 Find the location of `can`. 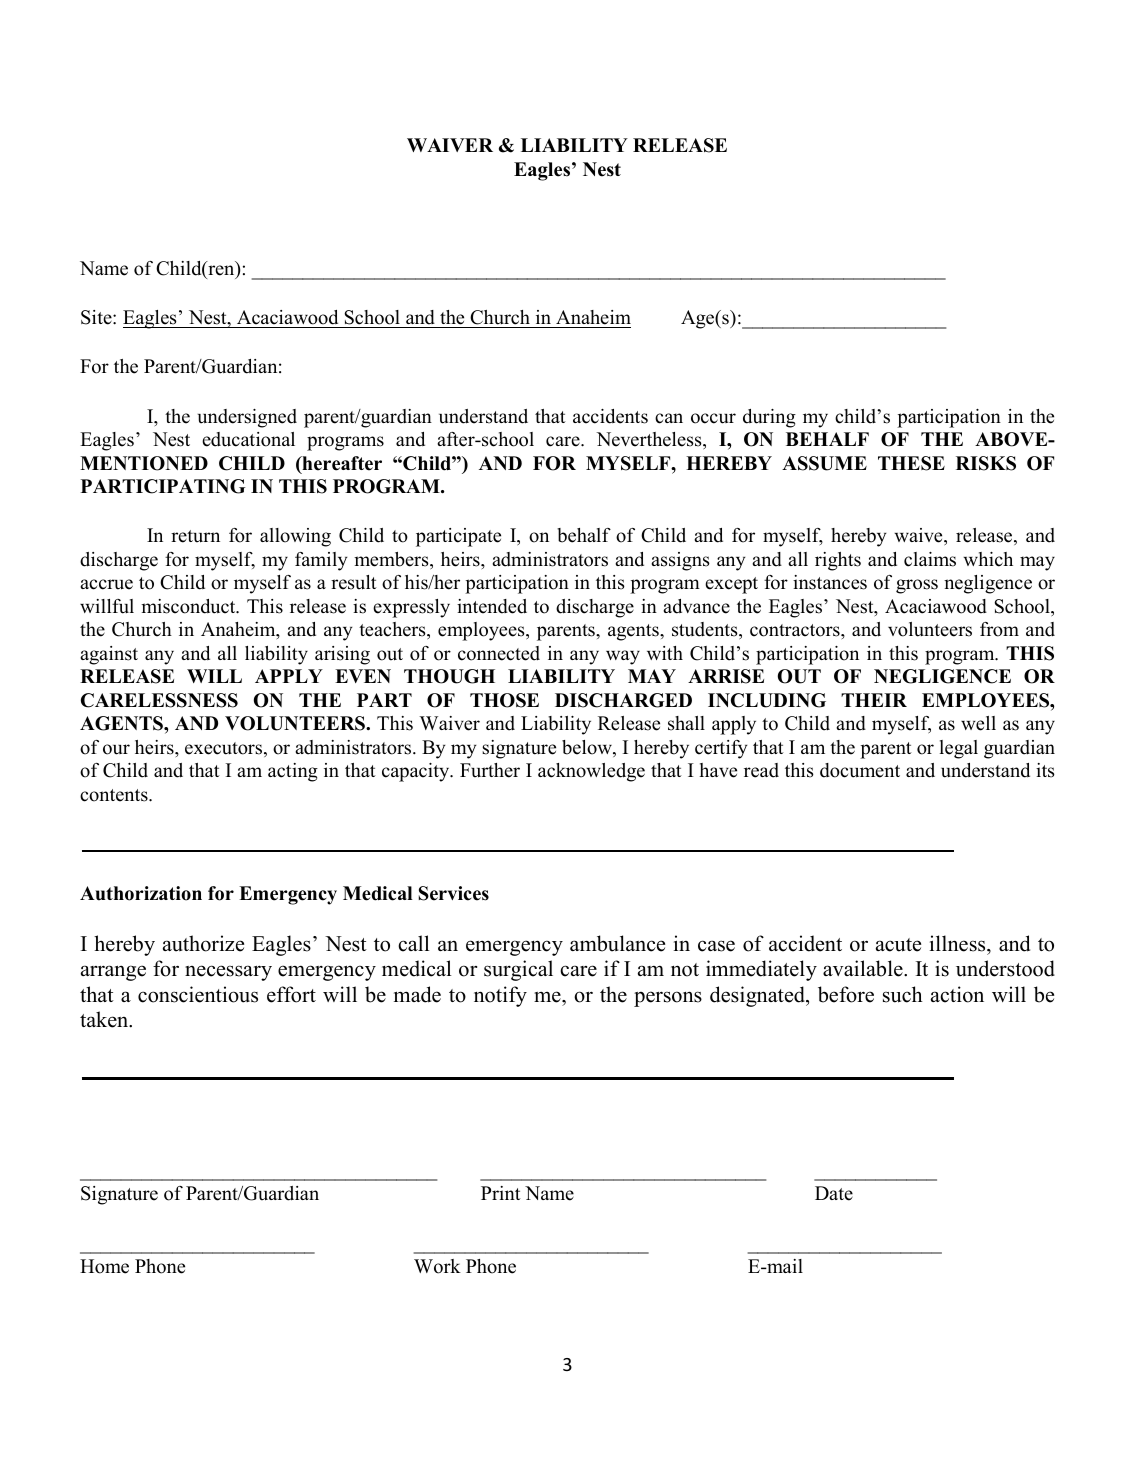

can is located at coordinates (669, 418).
